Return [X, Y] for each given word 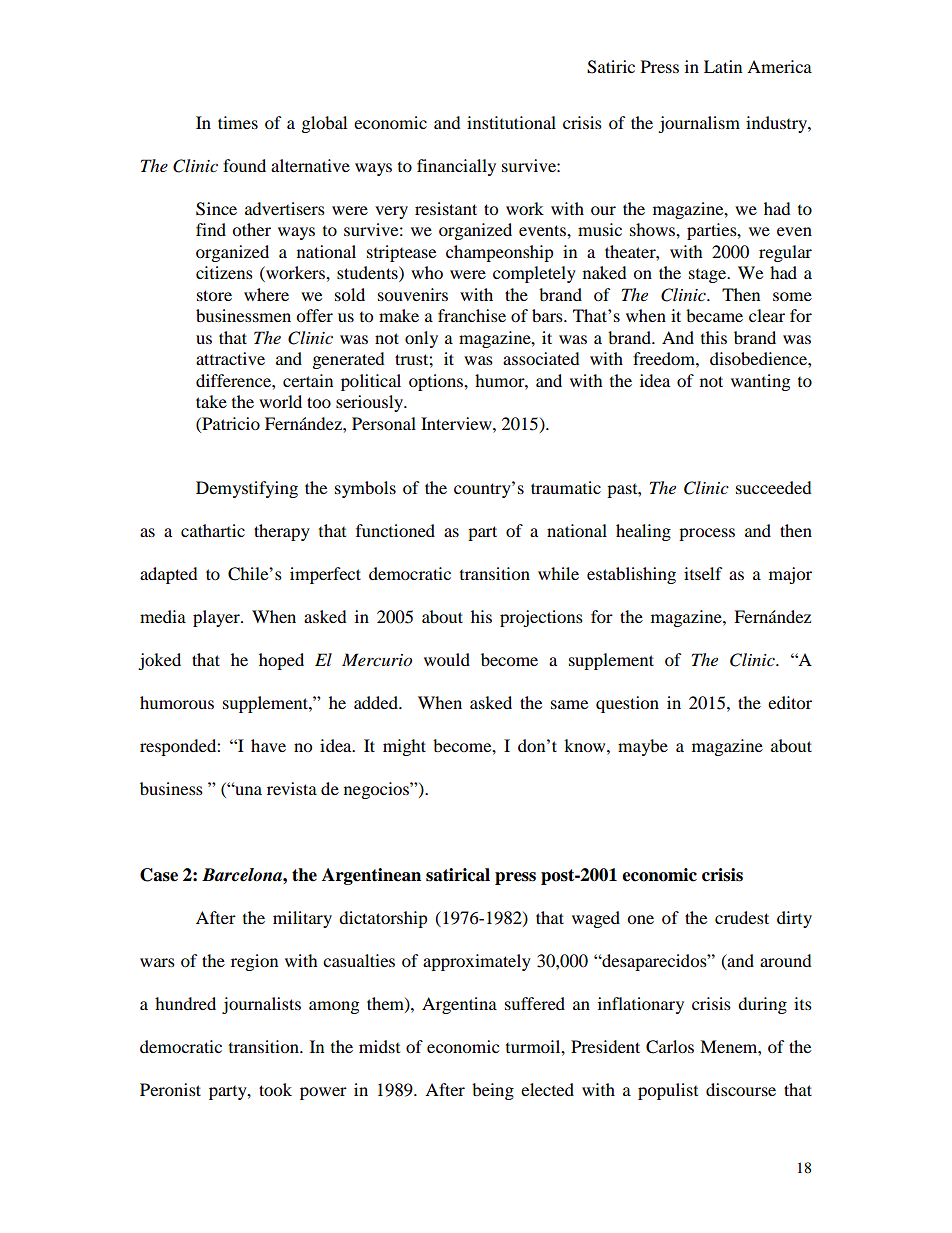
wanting [760, 382]
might [404, 747]
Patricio [230, 423]
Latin [723, 66]
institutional [511, 122]
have [268, 745]
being [493, 1091]
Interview [457, 423]
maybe [643, 747]
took [275, 1089]
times [238, 122]
